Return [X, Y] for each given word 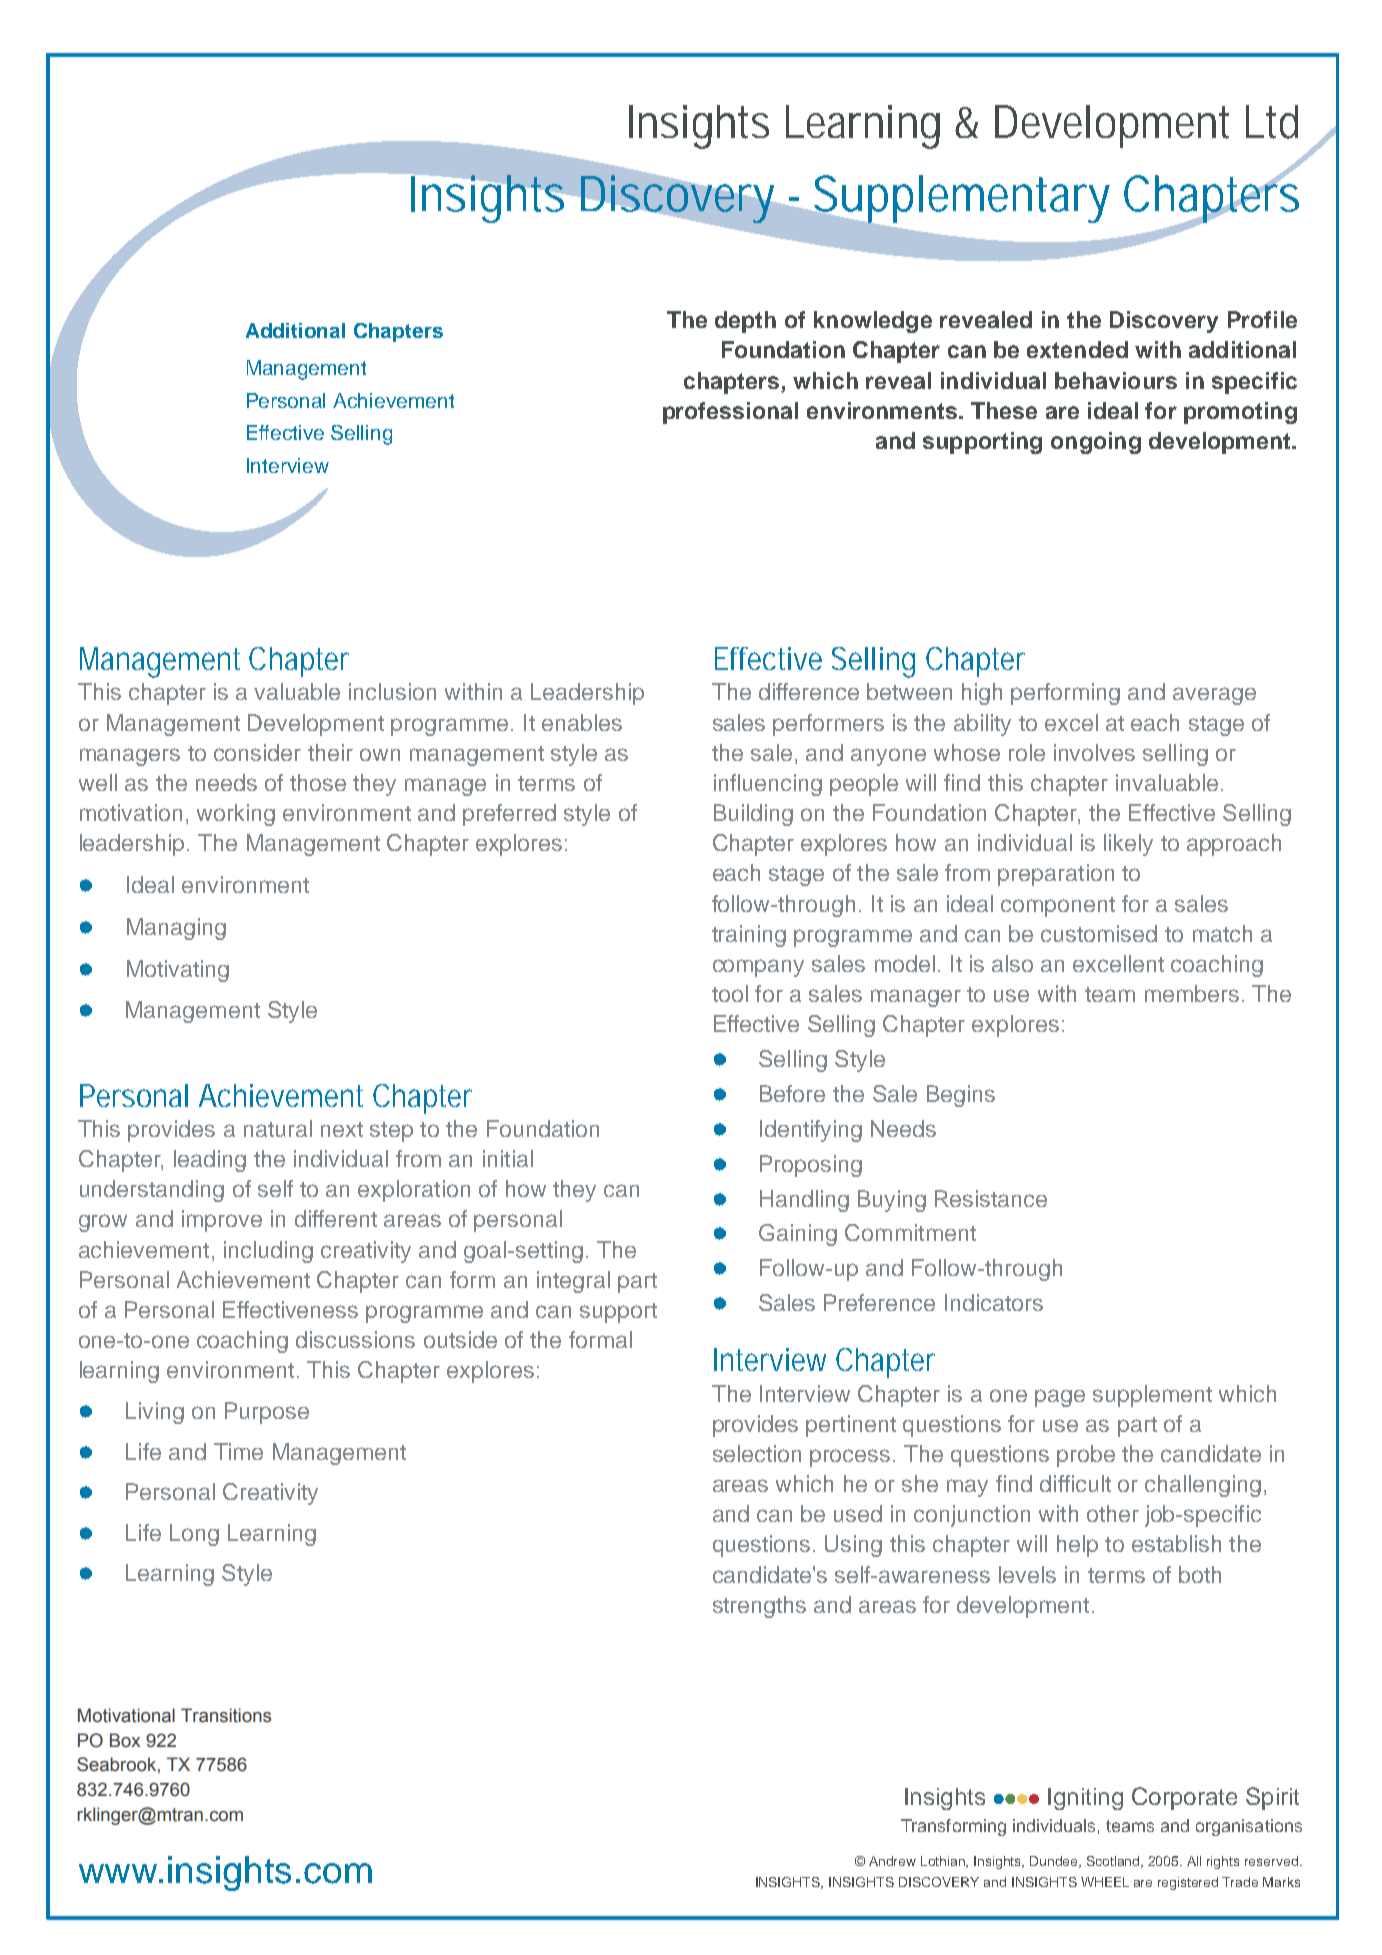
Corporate [1184, 1798]
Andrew [892, 1861]
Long [194, 1535]
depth [745, 322]
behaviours [1116, 380]
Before [792, 1093]
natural [278, 1128]
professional [730, 413]
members [1192, 993]
